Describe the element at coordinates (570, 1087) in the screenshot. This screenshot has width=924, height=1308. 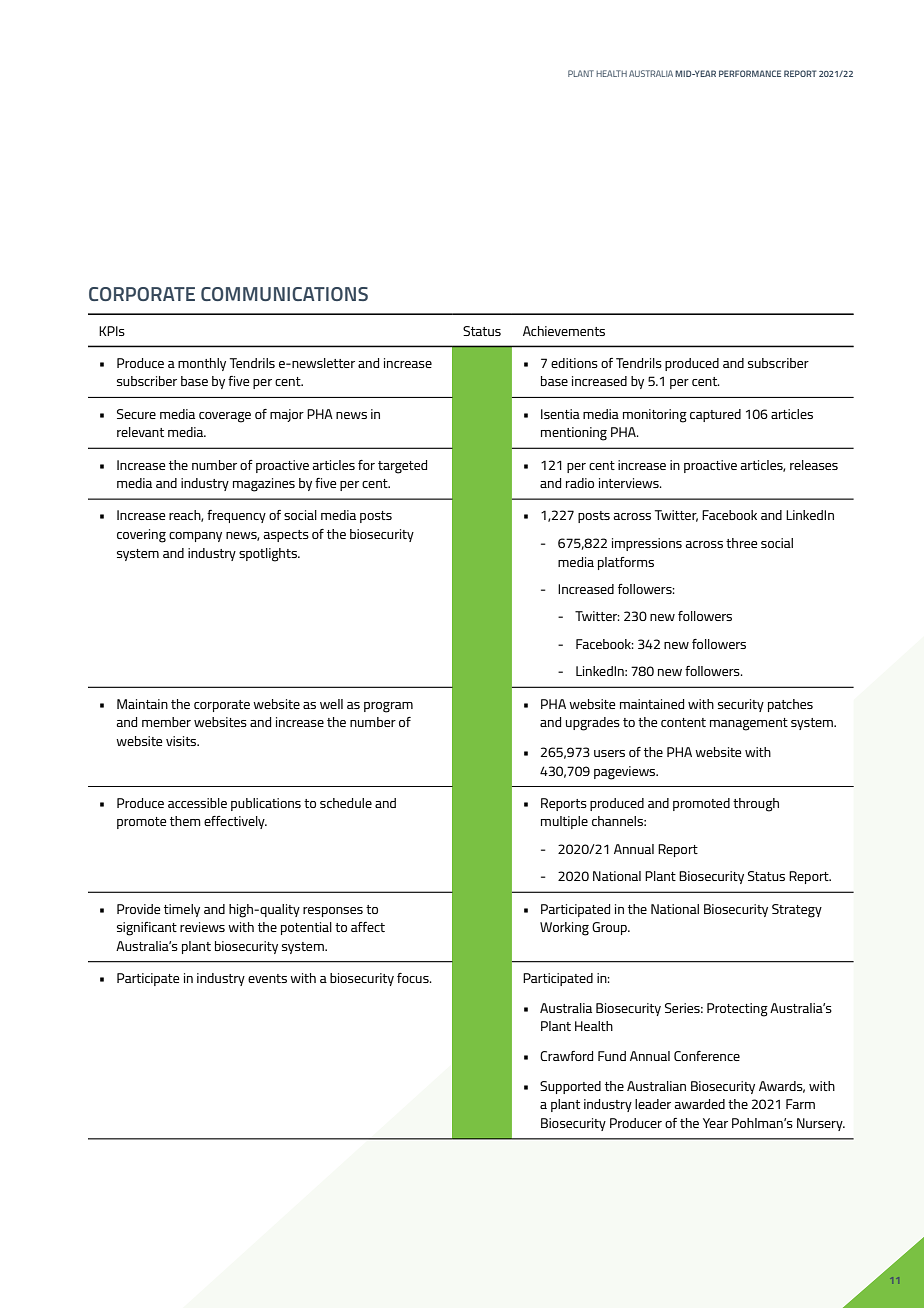
I see `Supported` at that location.
